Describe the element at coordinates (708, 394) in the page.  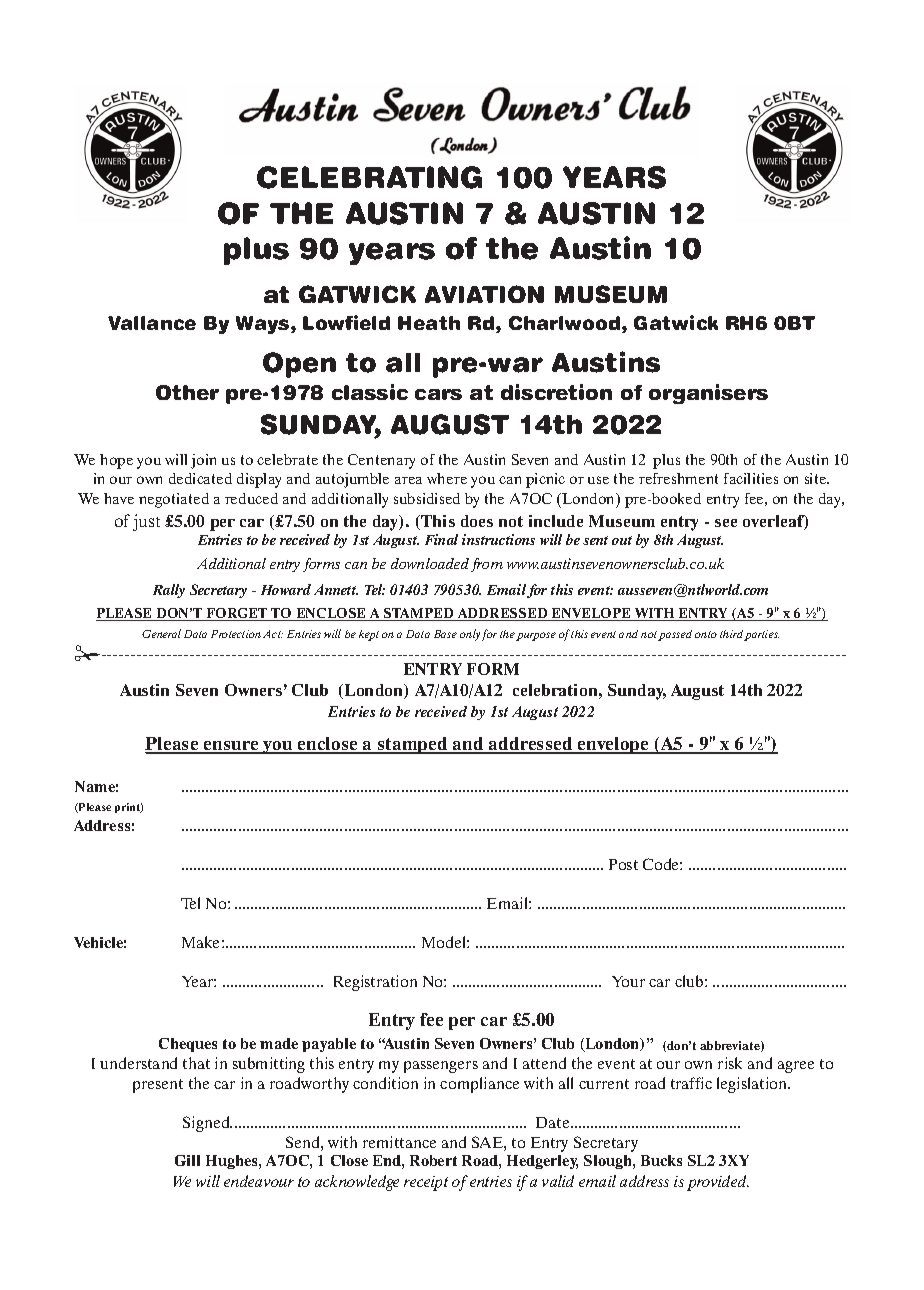
I see `organisers` at that location.
